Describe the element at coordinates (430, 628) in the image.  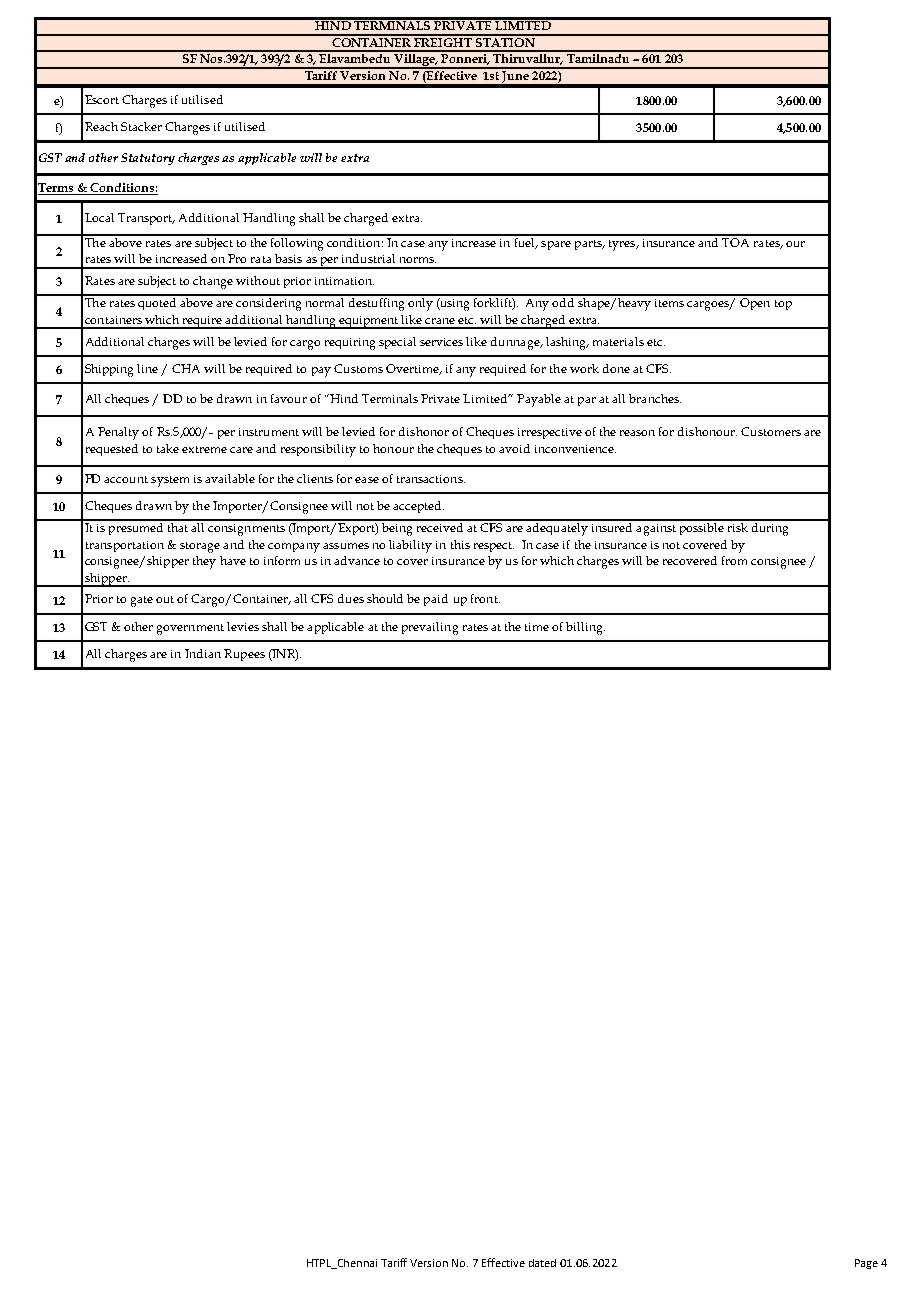
I see `prevailing` at that location.
